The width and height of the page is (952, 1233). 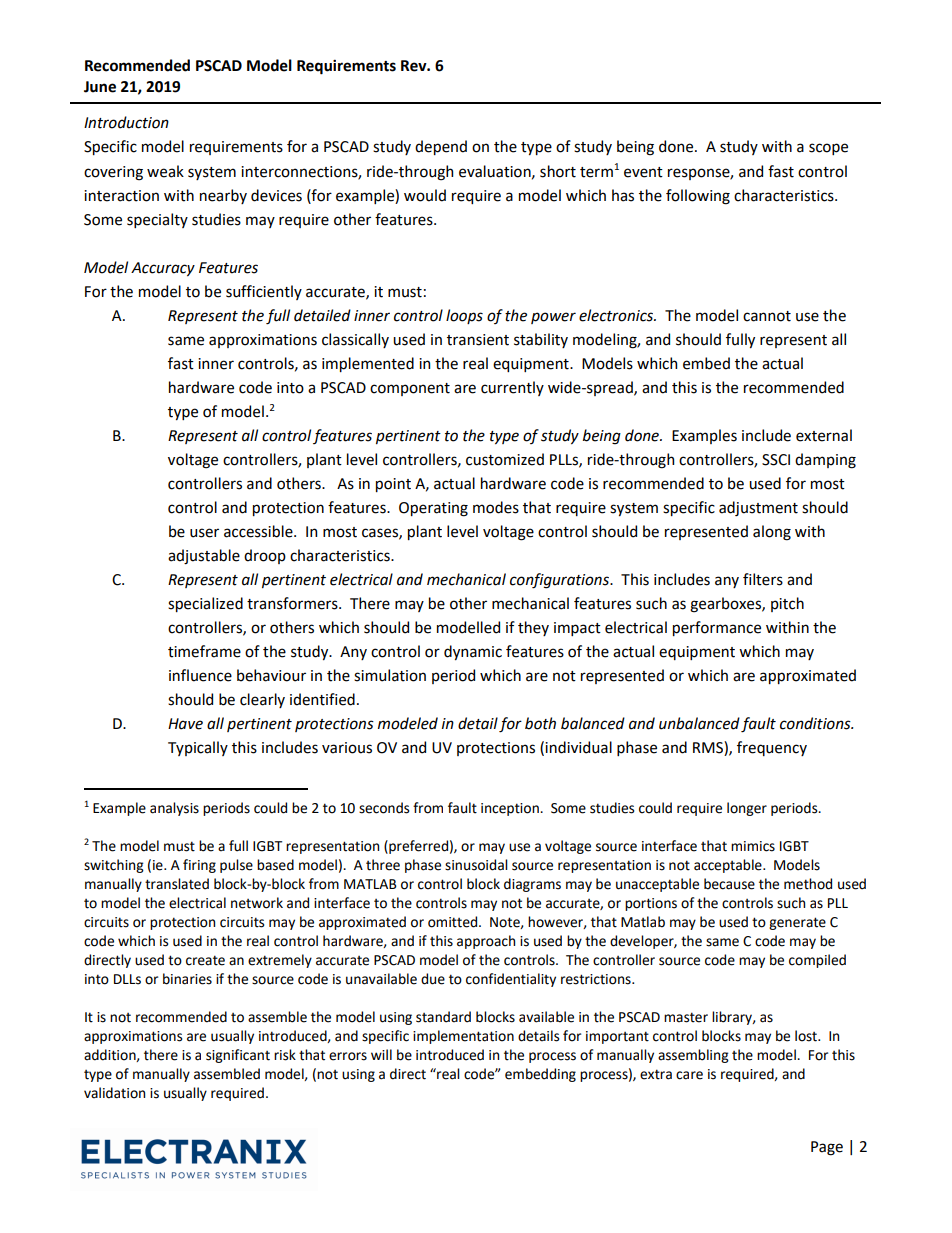 I want to click on loops, so click(x=464, y=316).
